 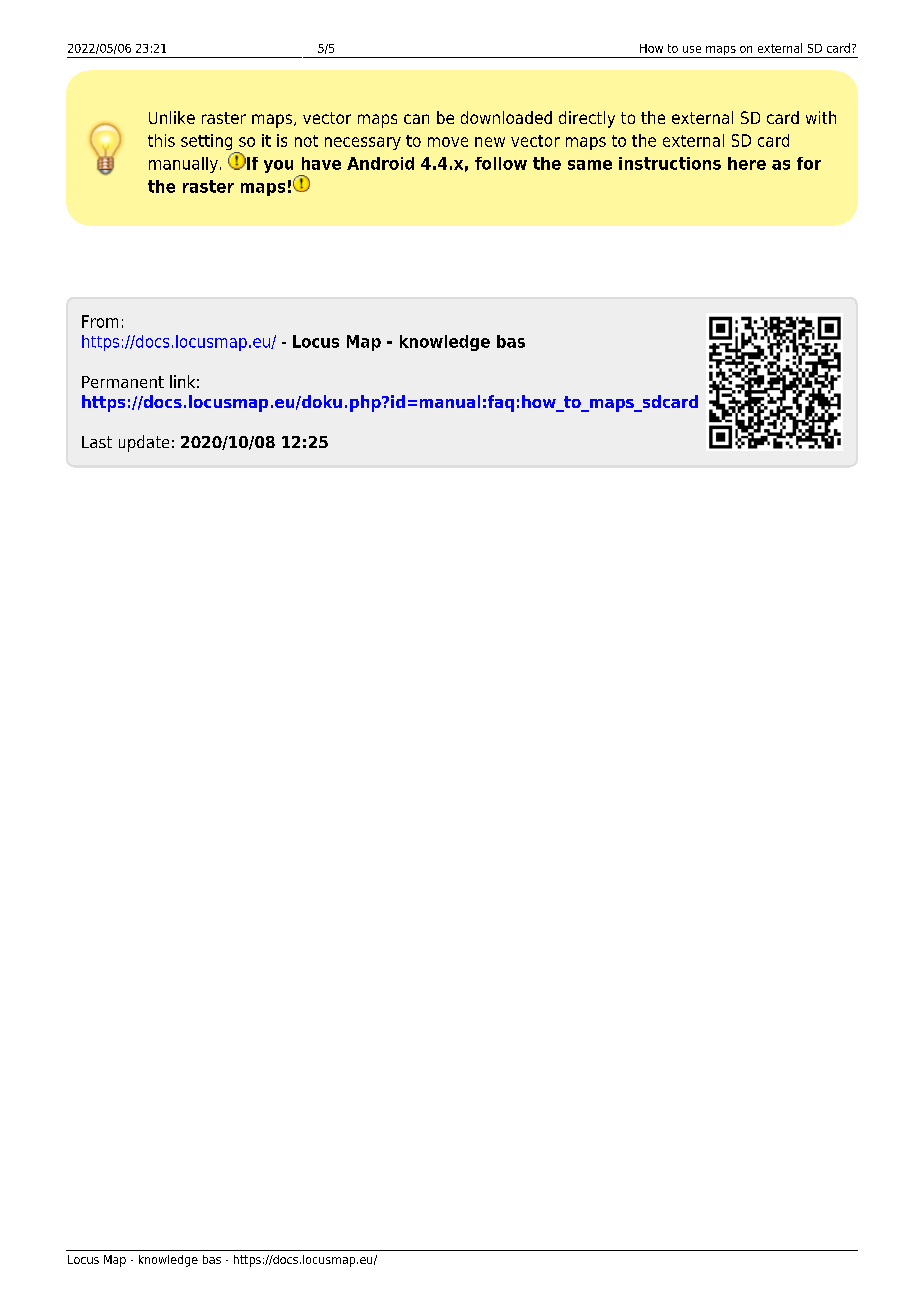 What do you see at coordinates (670, 163) in the page?
I see `instructions` at bounding box center [670, 163].
